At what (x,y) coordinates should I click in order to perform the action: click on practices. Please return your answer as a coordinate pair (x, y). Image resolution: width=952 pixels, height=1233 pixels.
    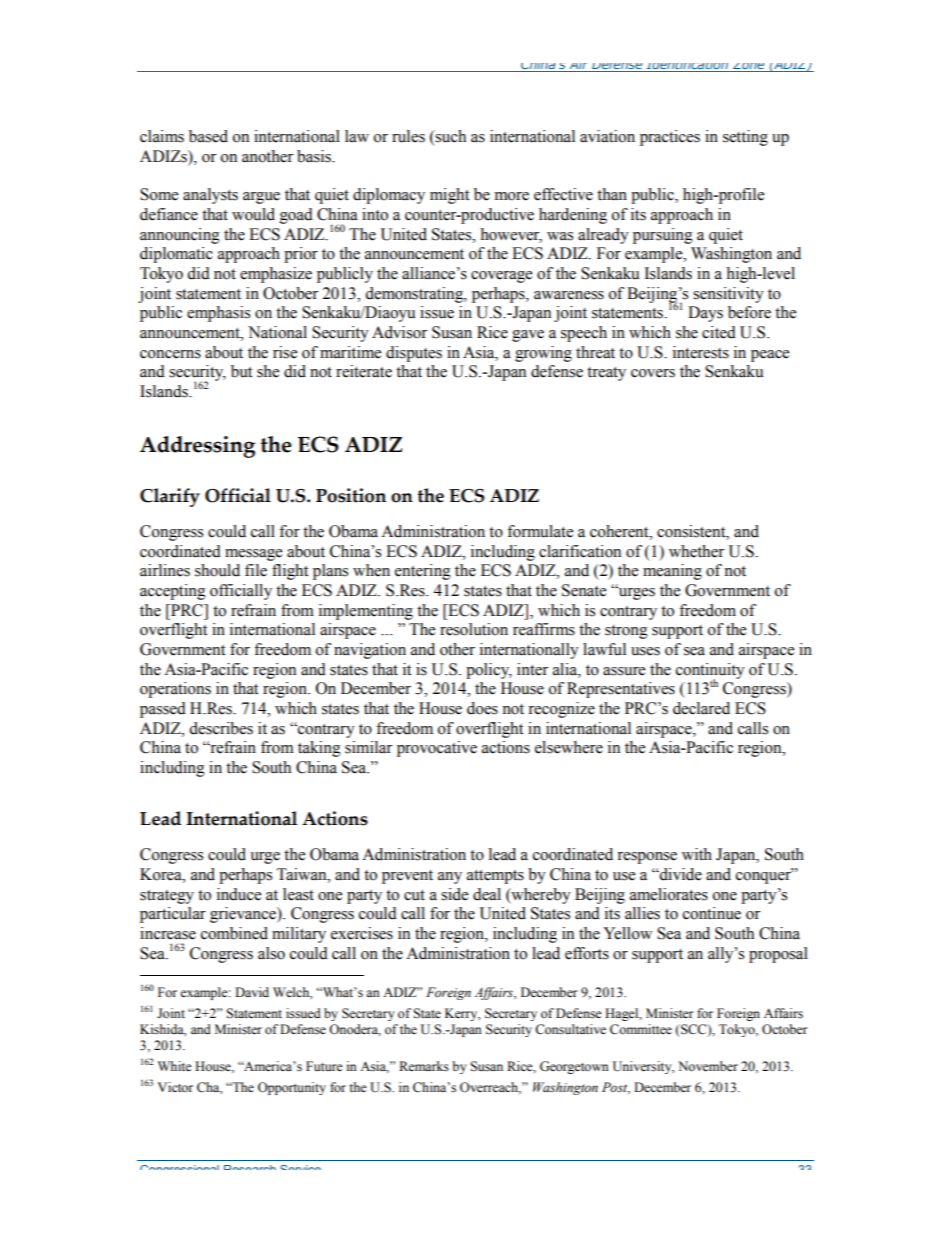
    Looking at the image, I should click on (670, 138).
